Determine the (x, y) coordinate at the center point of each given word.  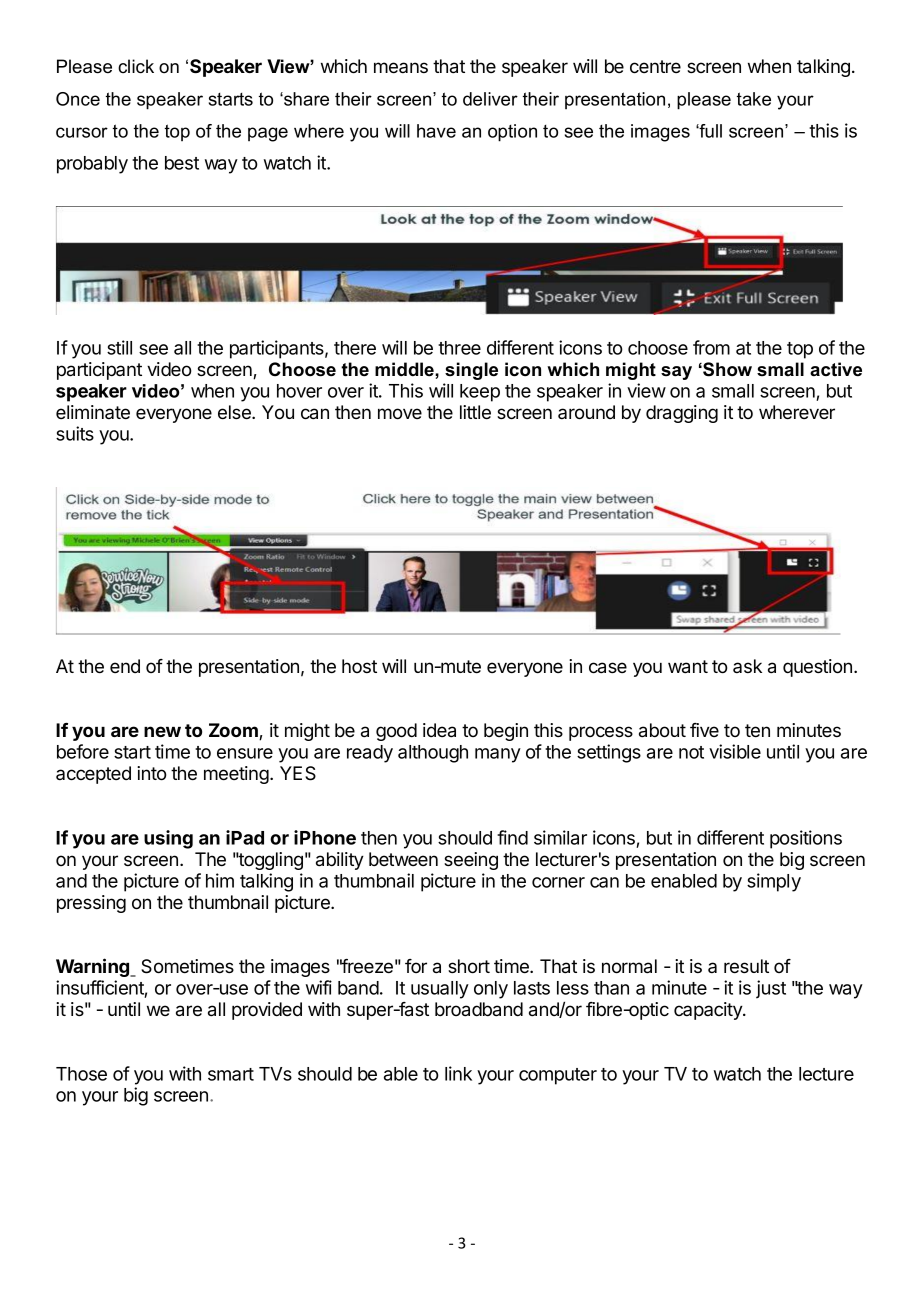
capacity (709, 1011)
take (754, 99)
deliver (490, 99)
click (136, 66)
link (458, 1073)
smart (231, 1074)
